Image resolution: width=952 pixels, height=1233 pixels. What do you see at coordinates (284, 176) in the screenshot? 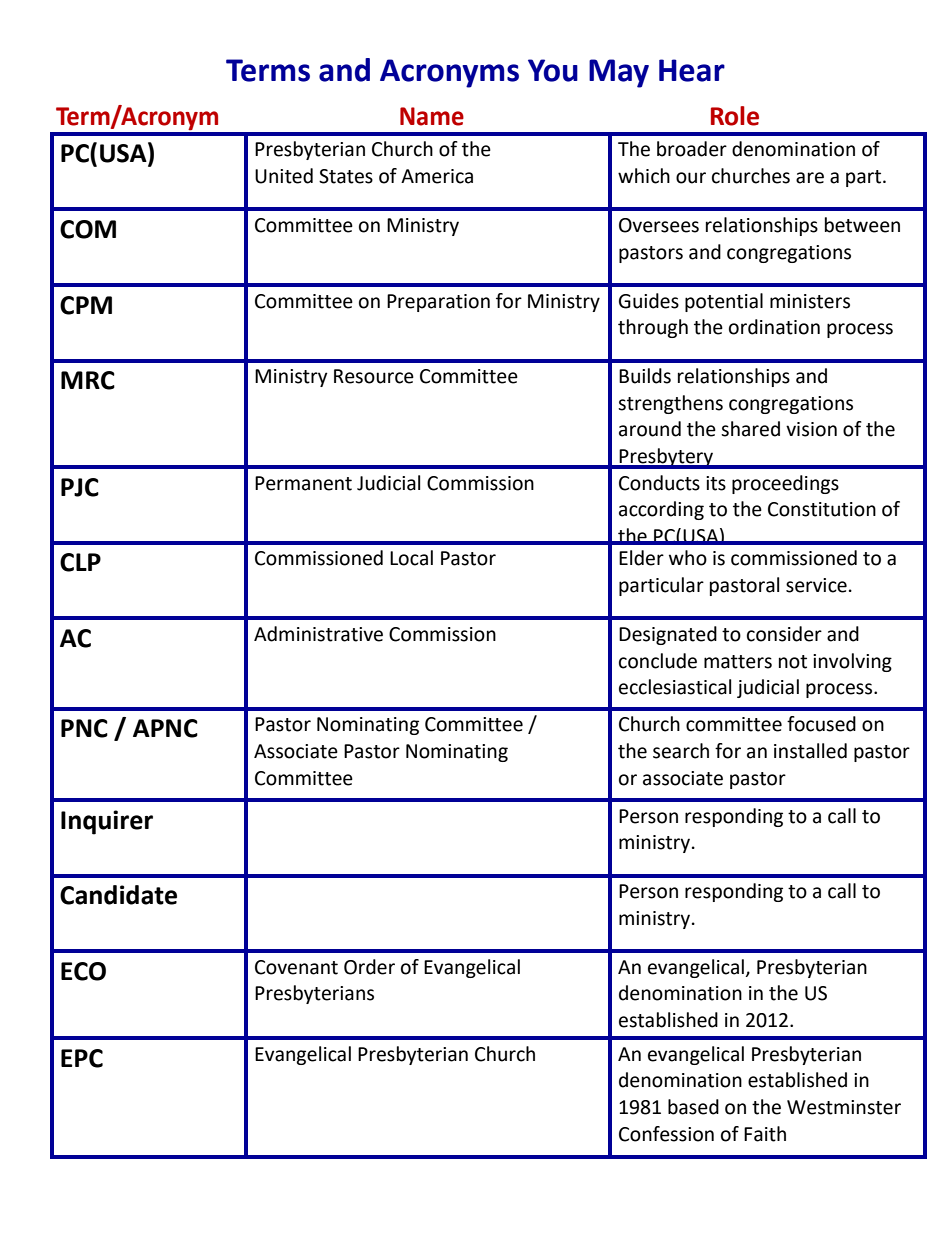
I see `United` at bounding box center [284, 176].
